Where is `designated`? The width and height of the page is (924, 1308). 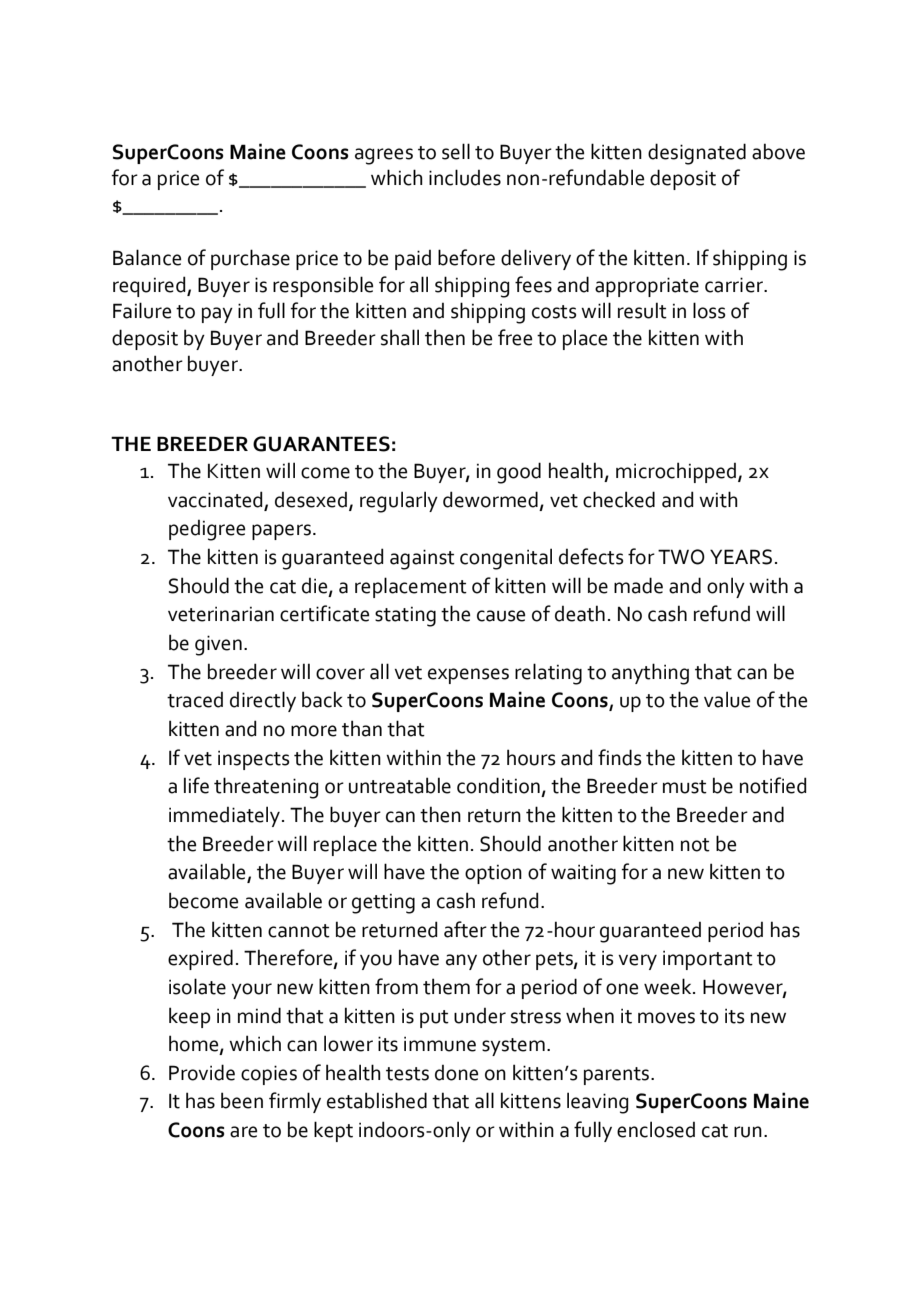
designated is located at coordinates (697, 154).
